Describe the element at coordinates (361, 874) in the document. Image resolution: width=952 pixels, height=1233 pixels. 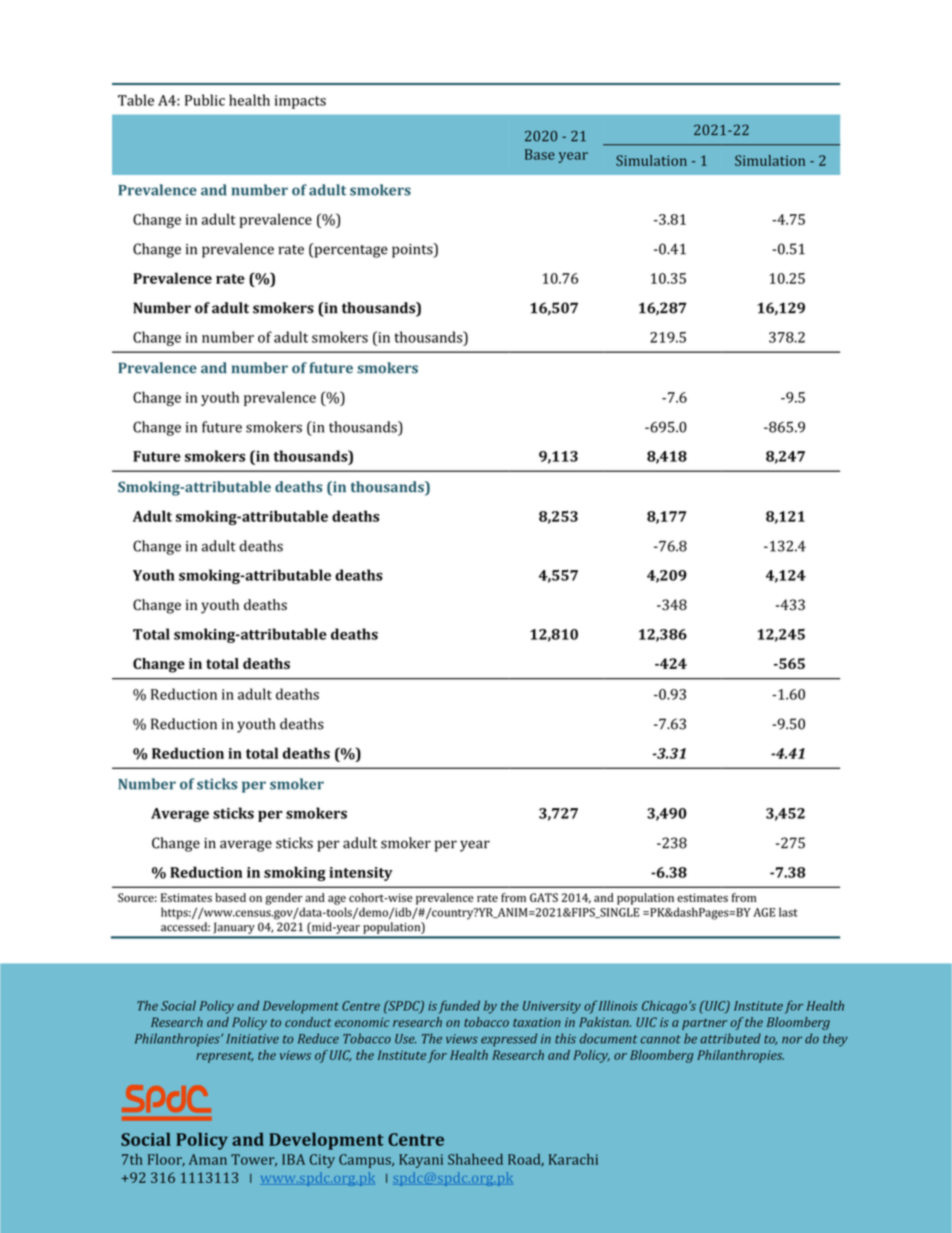
I see `intensity` at that location.
